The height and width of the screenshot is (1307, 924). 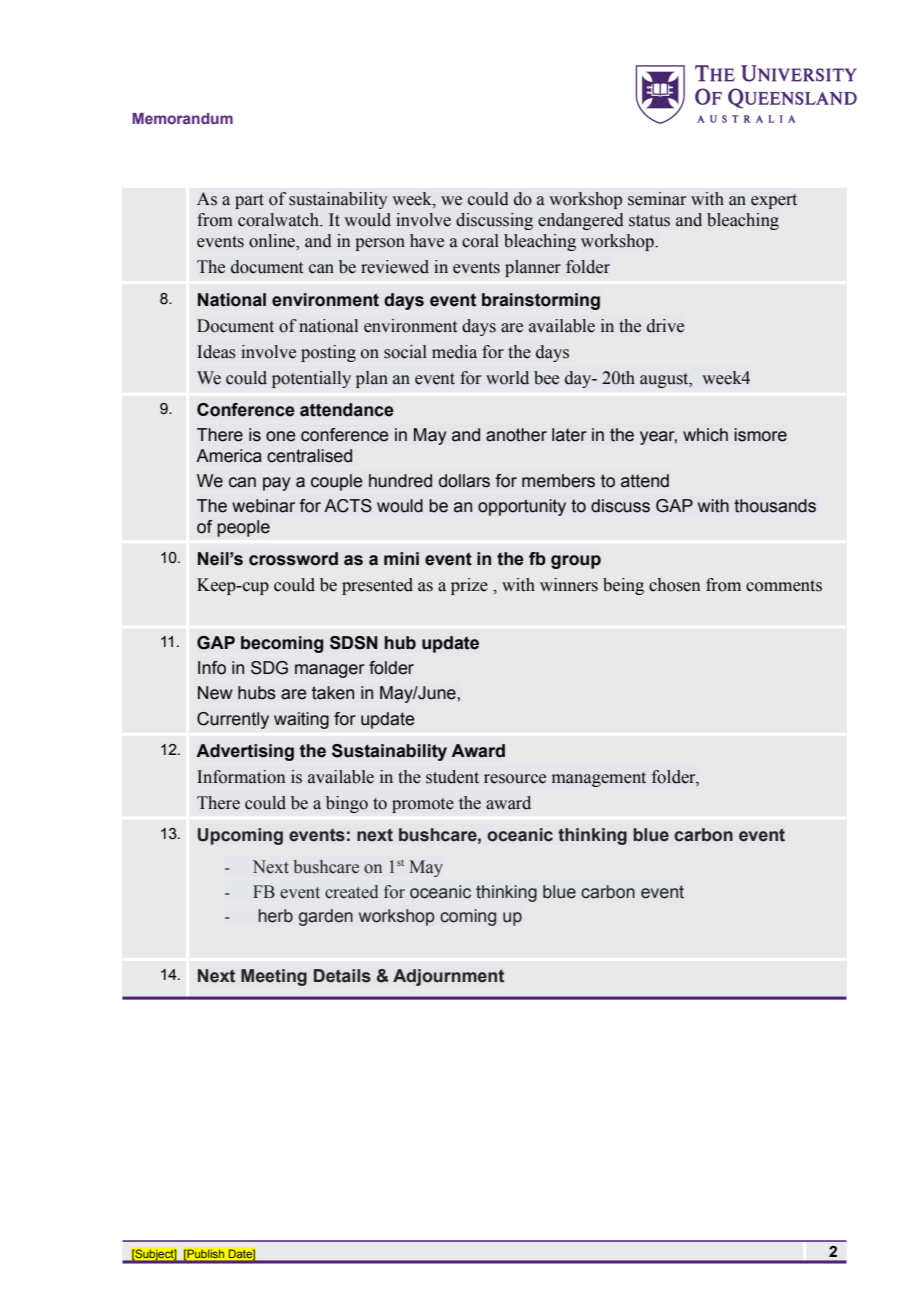 What do you see at coordinates (249, 201) in the screenshot?
I see `part` at bounding box center [249, 201].
